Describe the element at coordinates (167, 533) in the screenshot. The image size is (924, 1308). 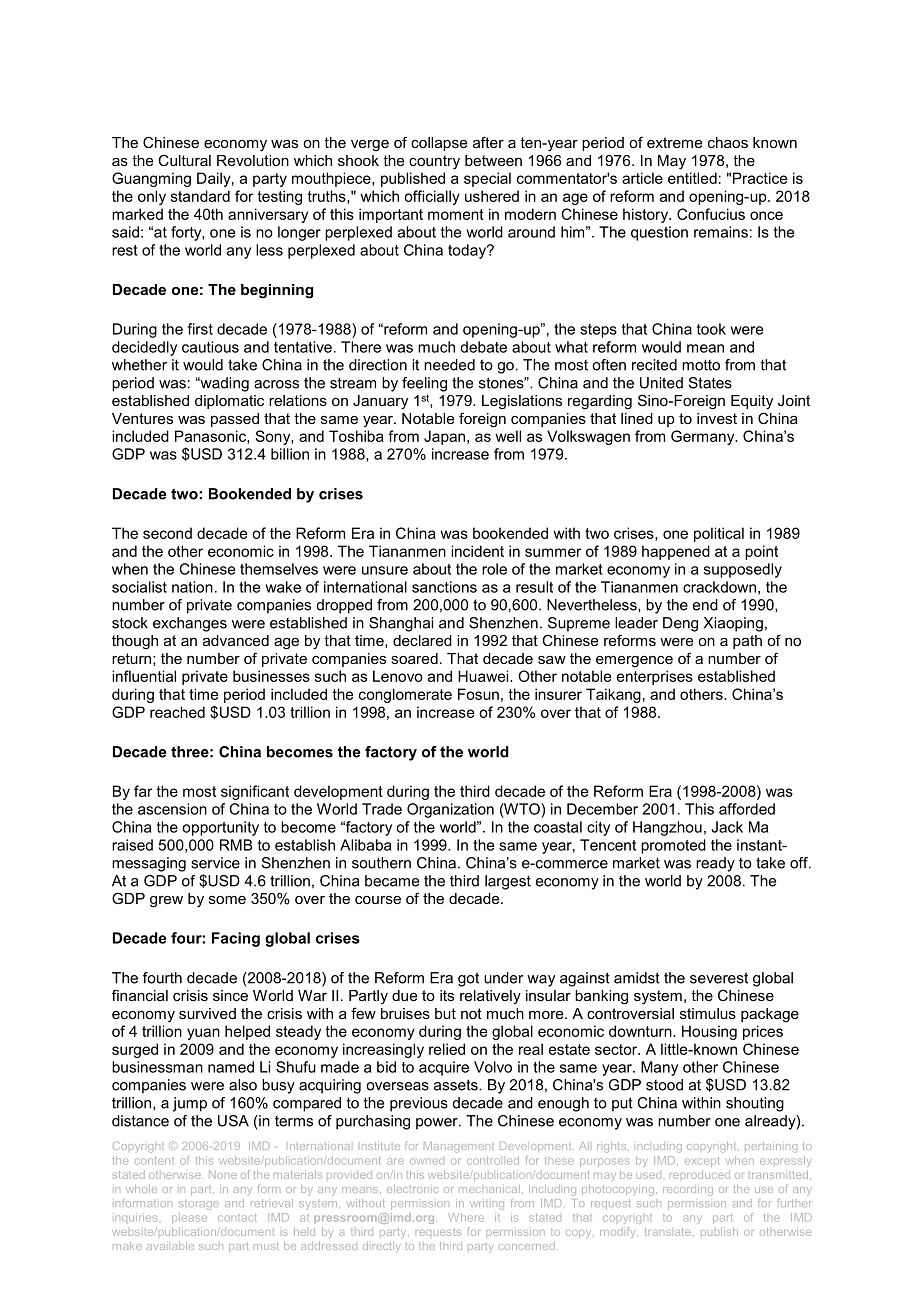
I see `second` at that location.
